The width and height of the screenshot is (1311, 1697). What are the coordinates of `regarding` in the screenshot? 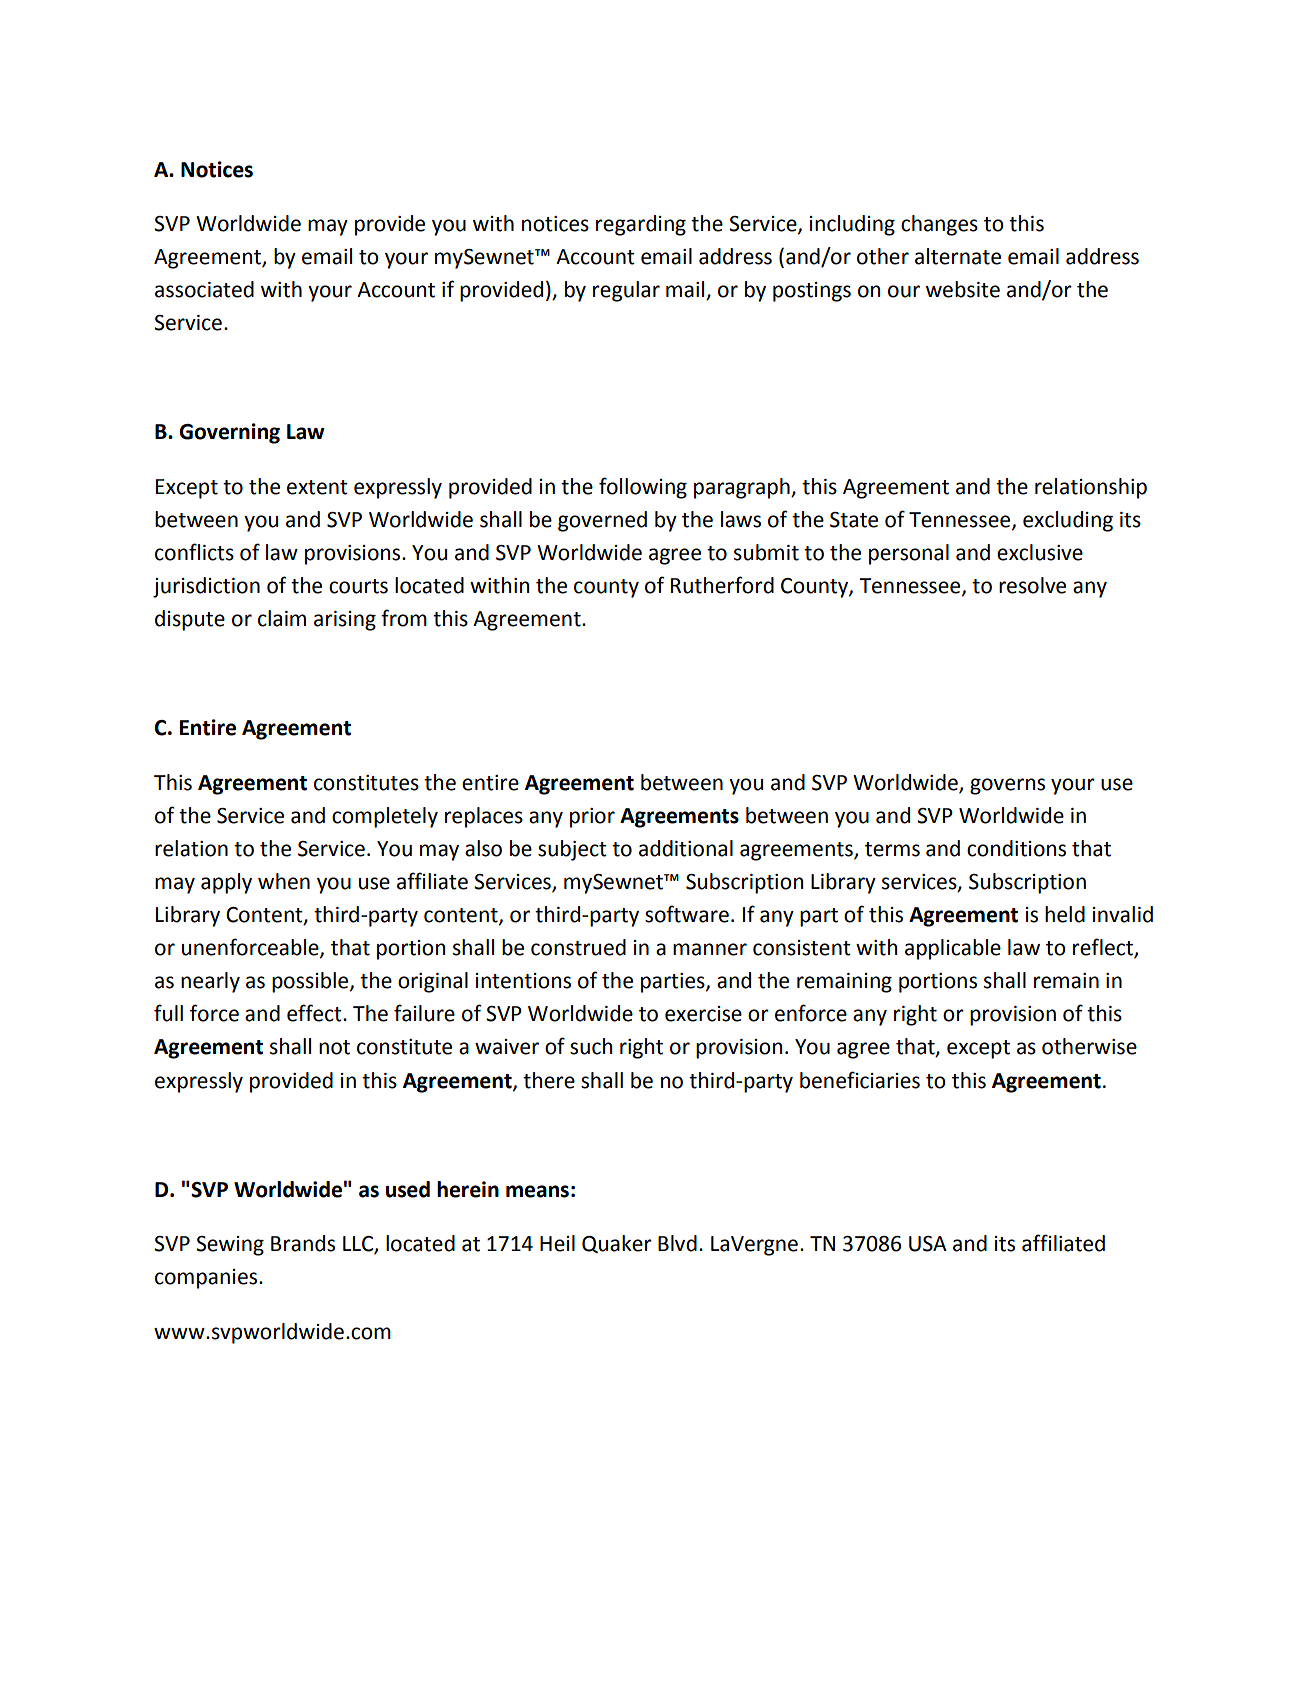 It's located at (641, 225).
